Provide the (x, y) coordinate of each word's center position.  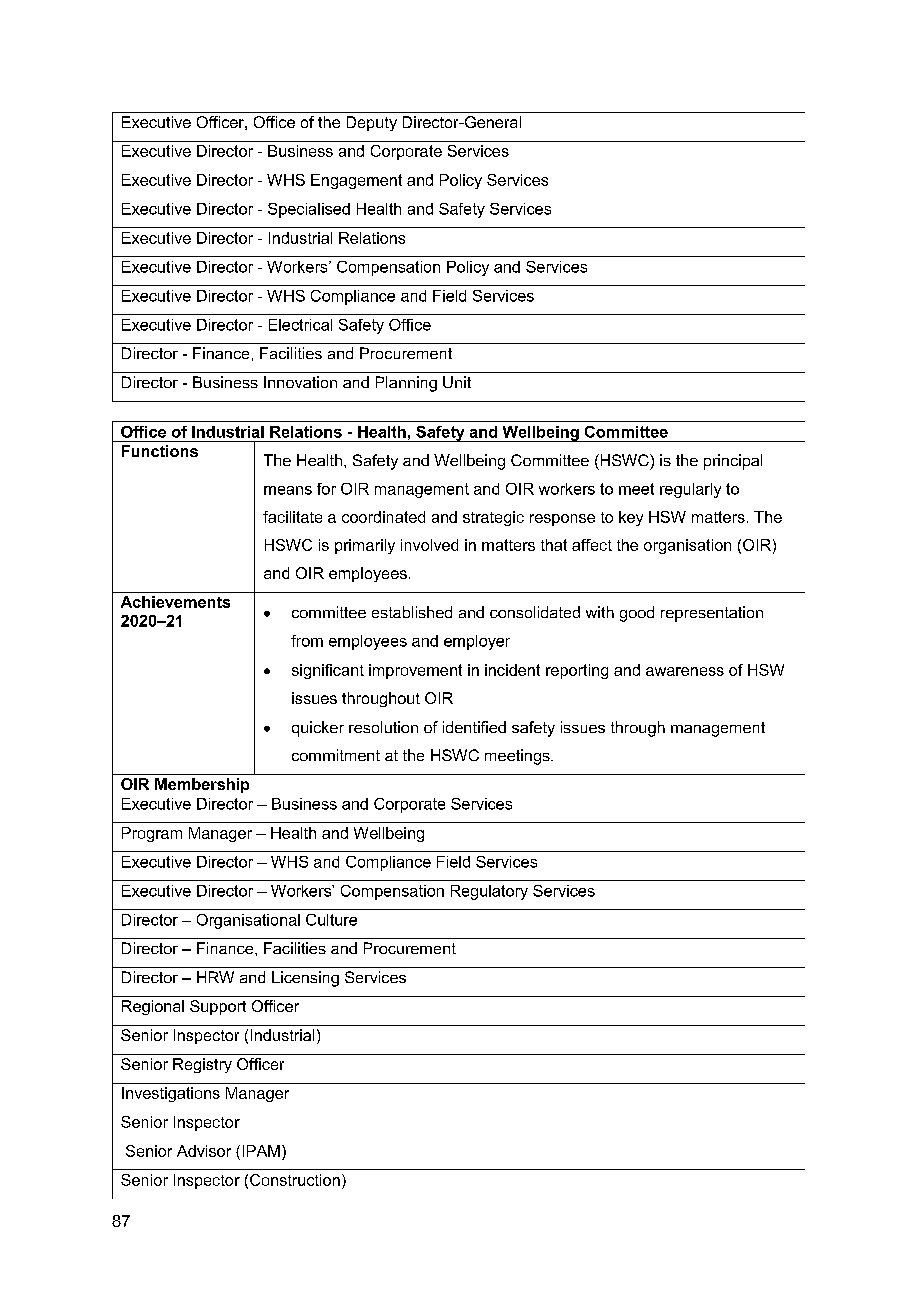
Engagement (356, 181)
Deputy (372, 123)
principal (733, 462)
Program (152, 834)
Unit (457, 382)
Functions (160, 451)
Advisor (204, 1151)
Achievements (175, 602)
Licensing (305, 979)
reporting (577, 671)
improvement (415, 671)
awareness (685, 671)
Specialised (309, 210)
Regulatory (489, 892)
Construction (295, 1180)
